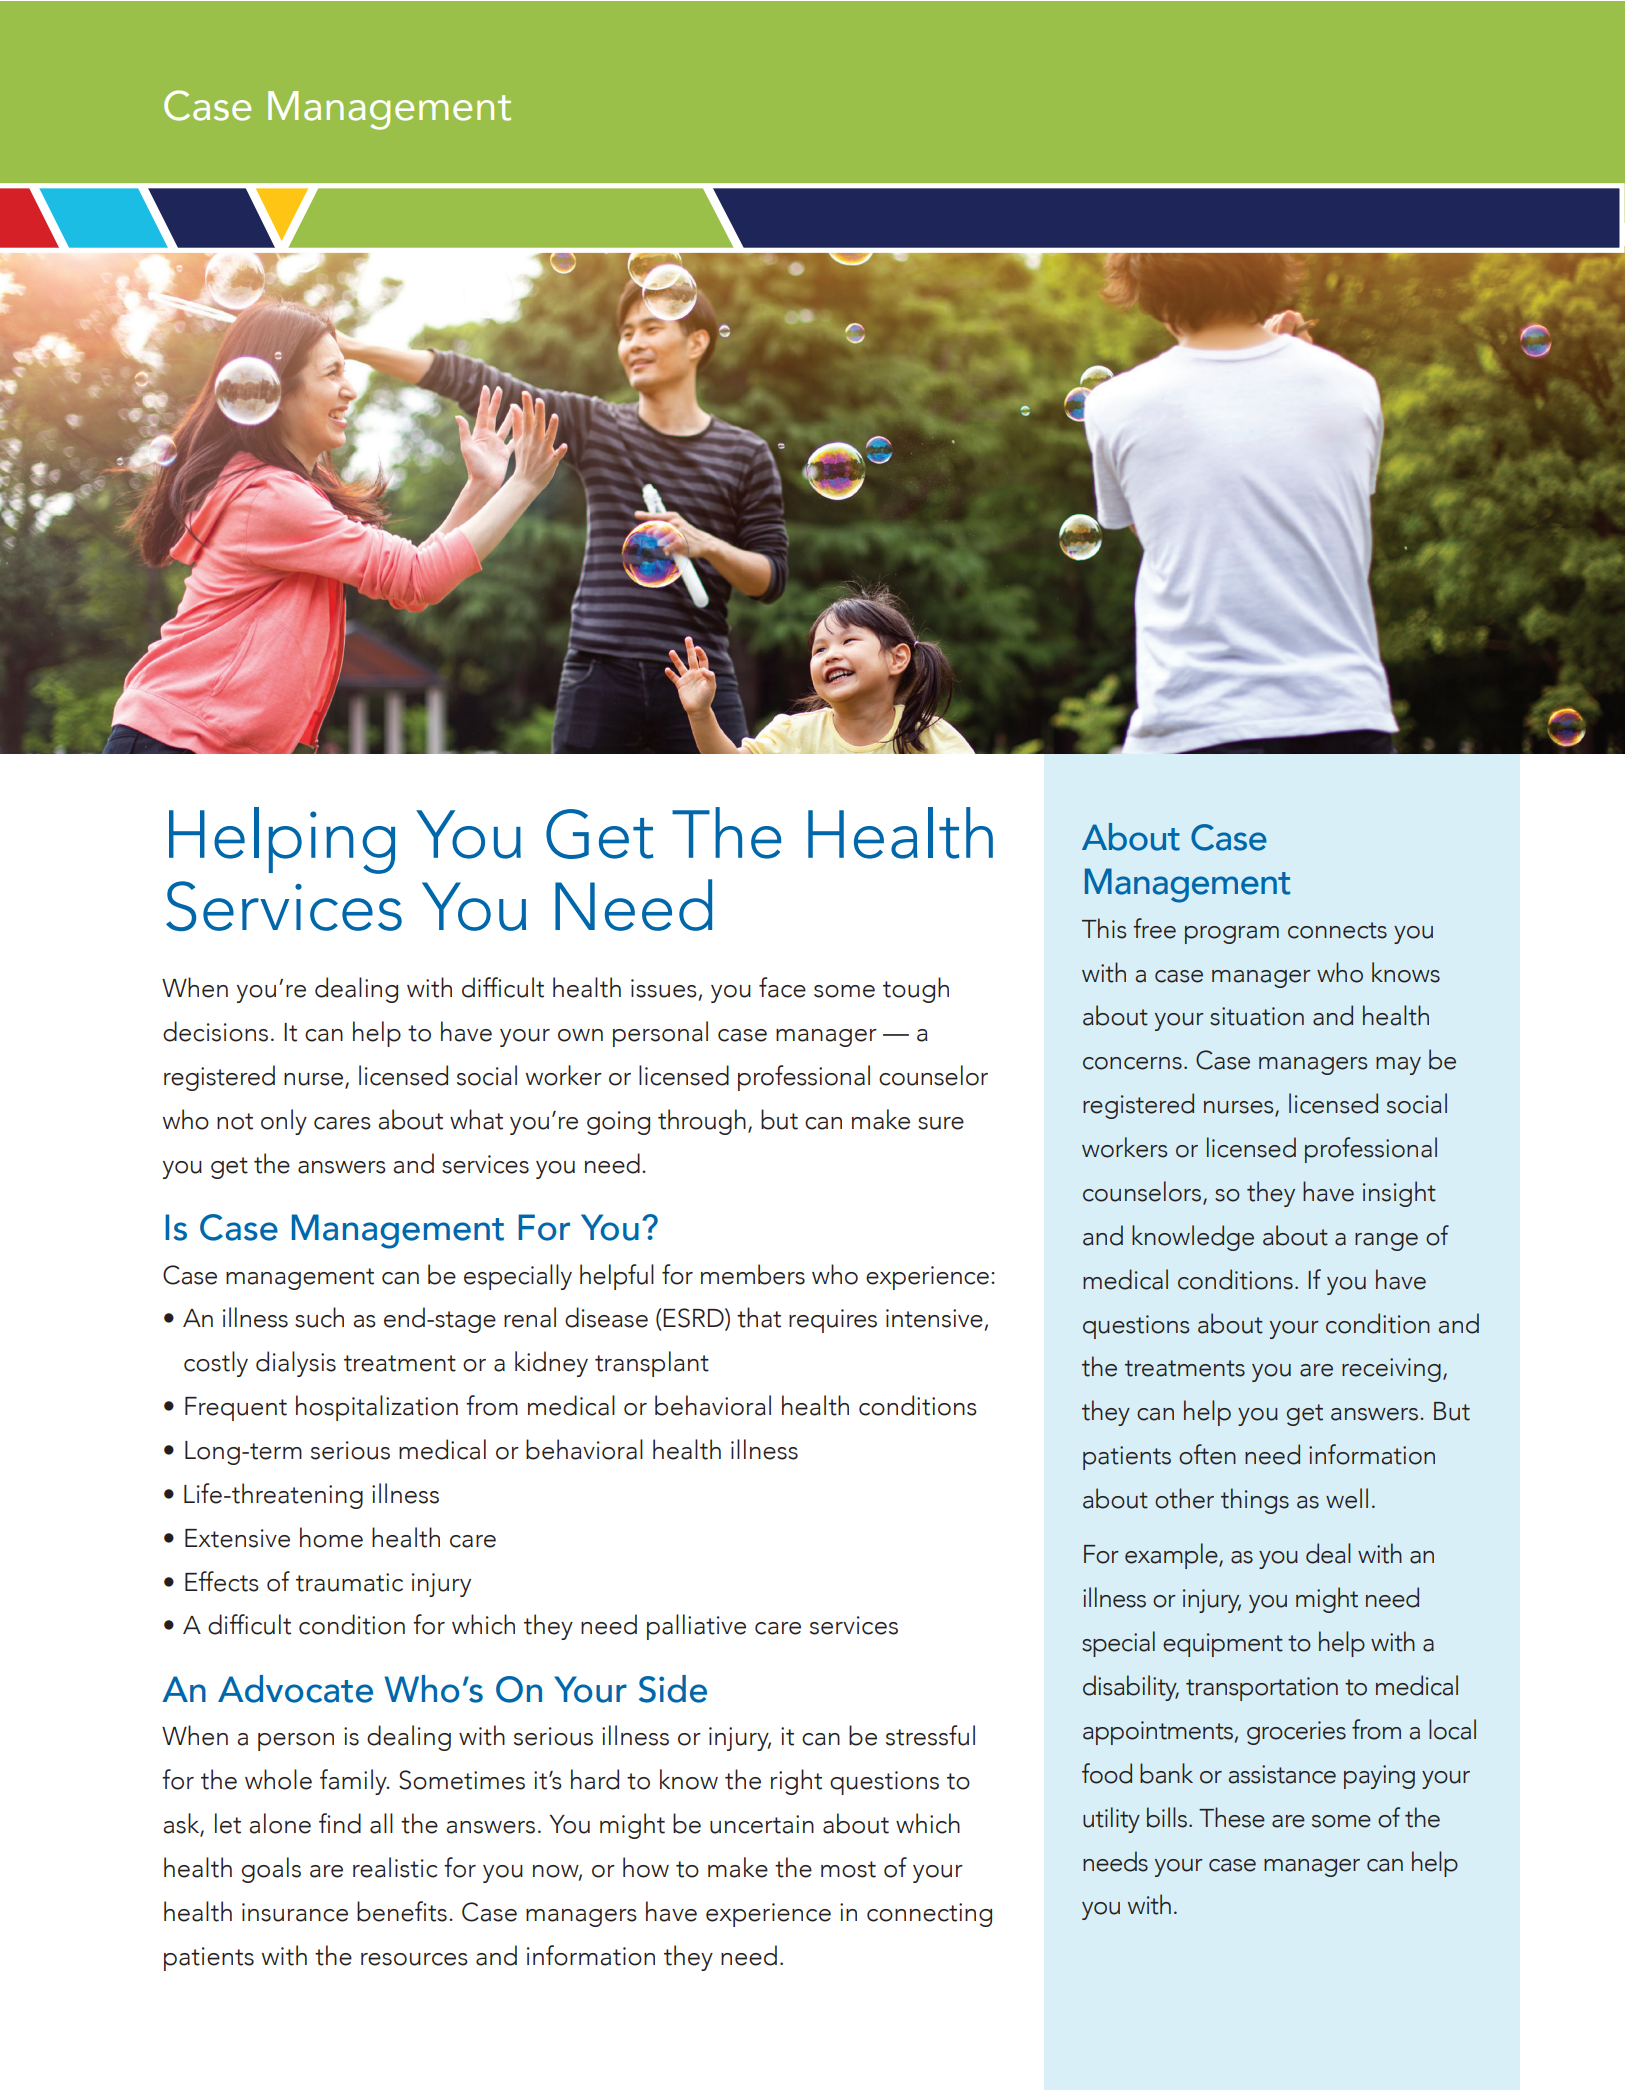 The height and width of the image is (2090, 1625). Describe the element at coordinates (284, 1122) in the image. I see `only` at that location.
